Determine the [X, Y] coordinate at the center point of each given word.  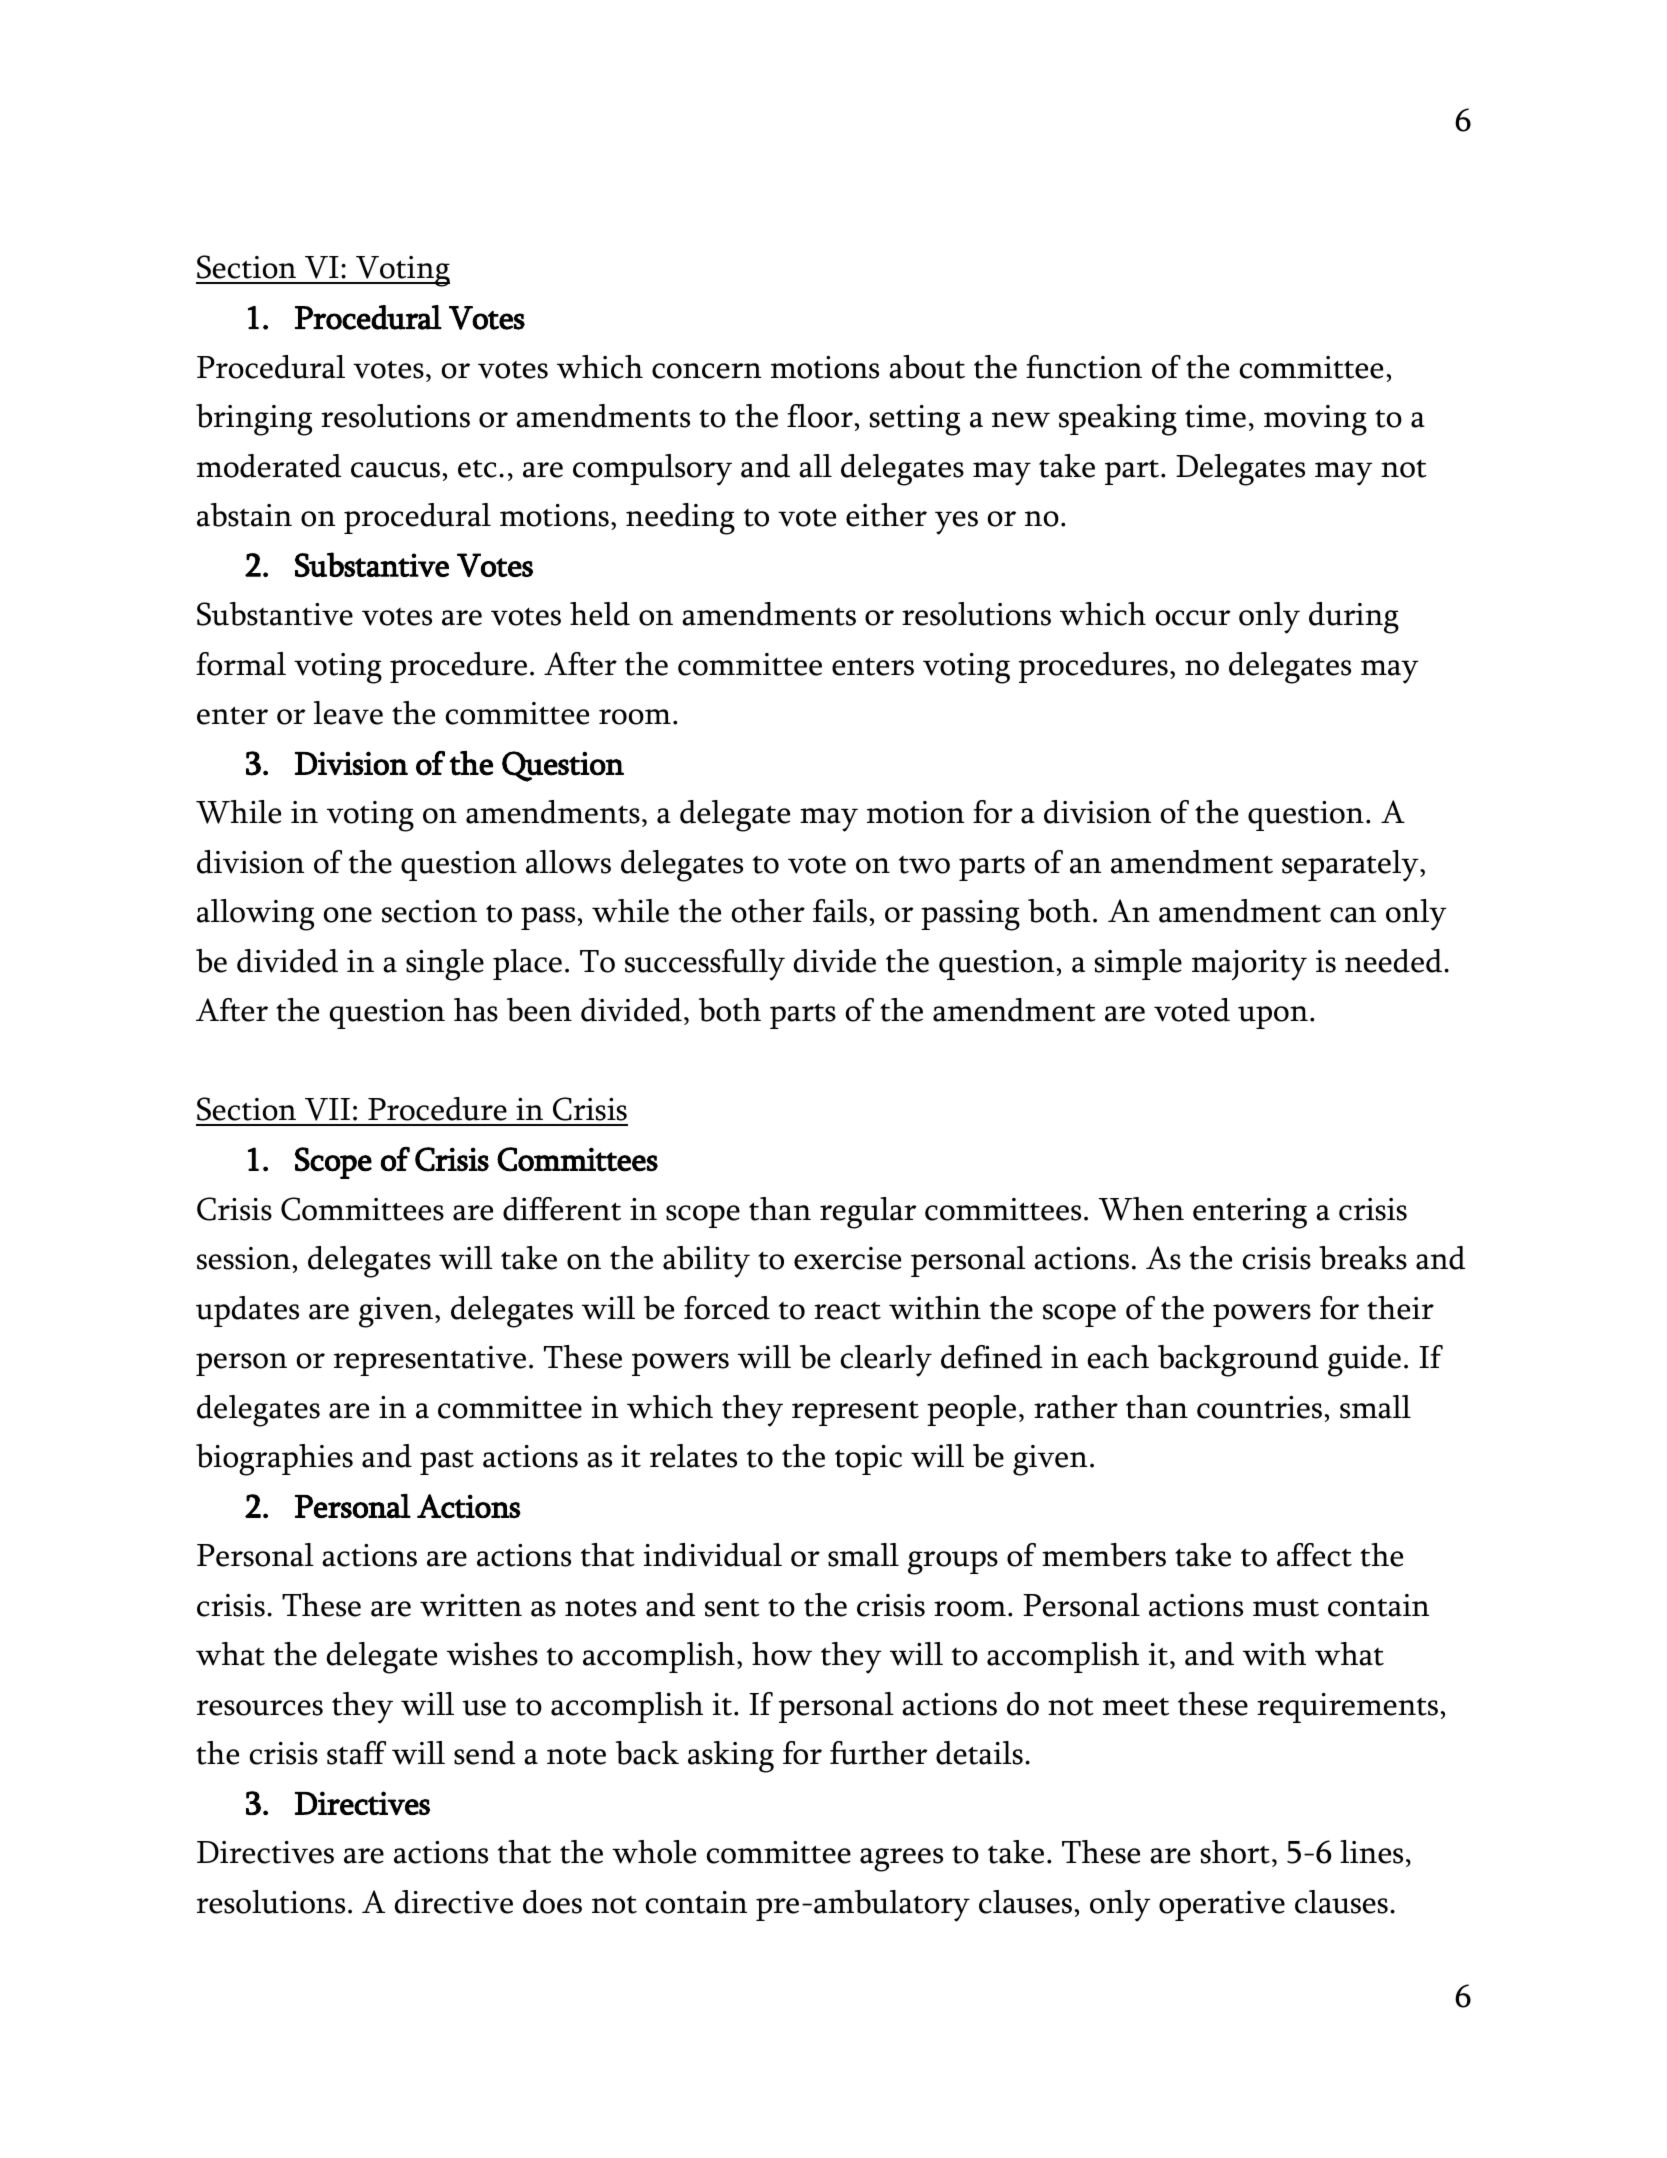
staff [356, 1753]
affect [1314, 1555]
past [447, 1462]
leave [348, 713]
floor [820, 416]
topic [868, 1460]
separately [1351, 866]
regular [868, 1213]
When [1141, 1209]
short [1235, 1852]
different [562, 1209]
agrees [901, 1860]
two [924, 865]
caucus [395, 470]
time [1215, 416]
